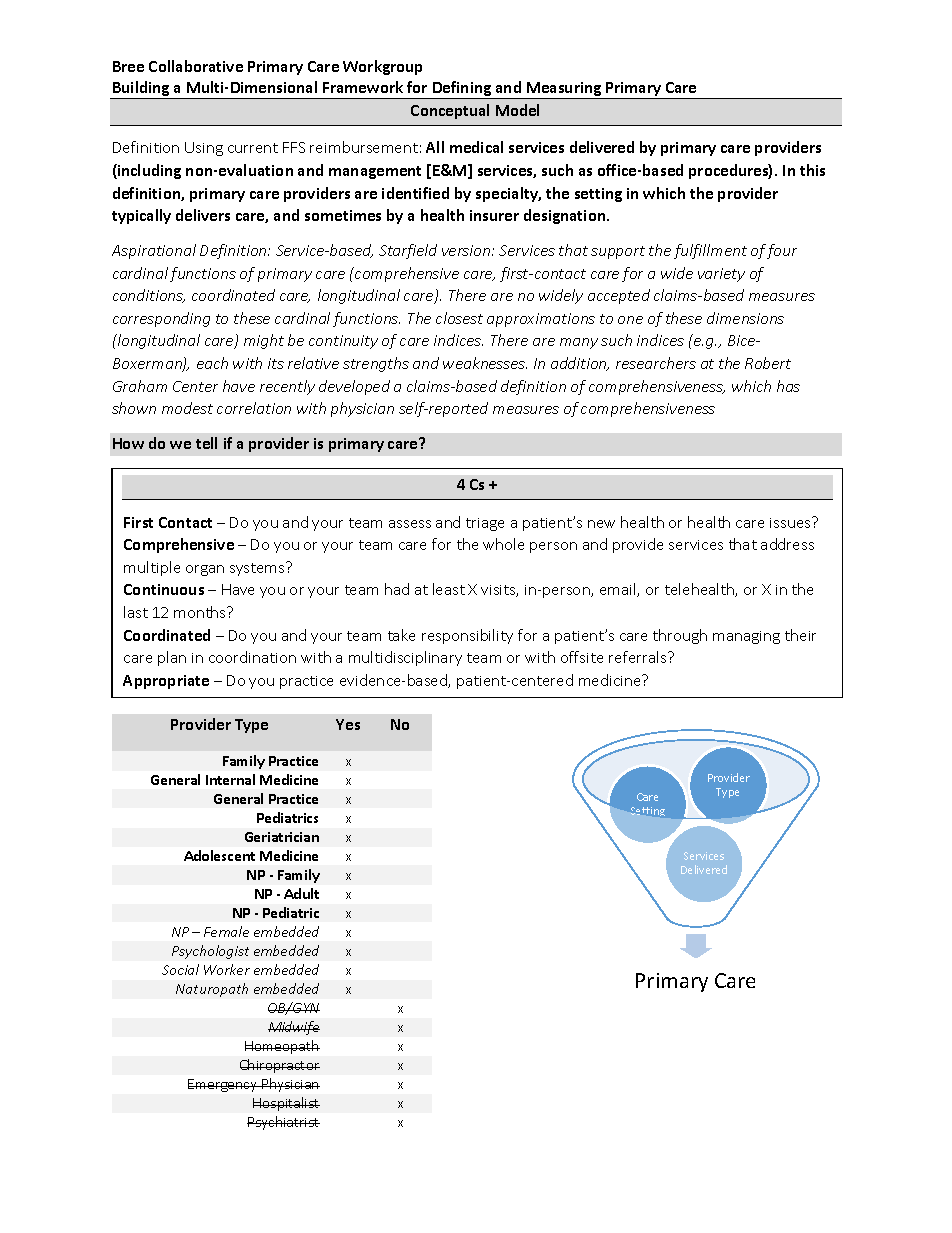 The width and height of the screenshot is (952, 1233). What do you see at coordinates (294, 1028) in the screenshot?
I see `Midwife` at bounding box center [294, 1028].
